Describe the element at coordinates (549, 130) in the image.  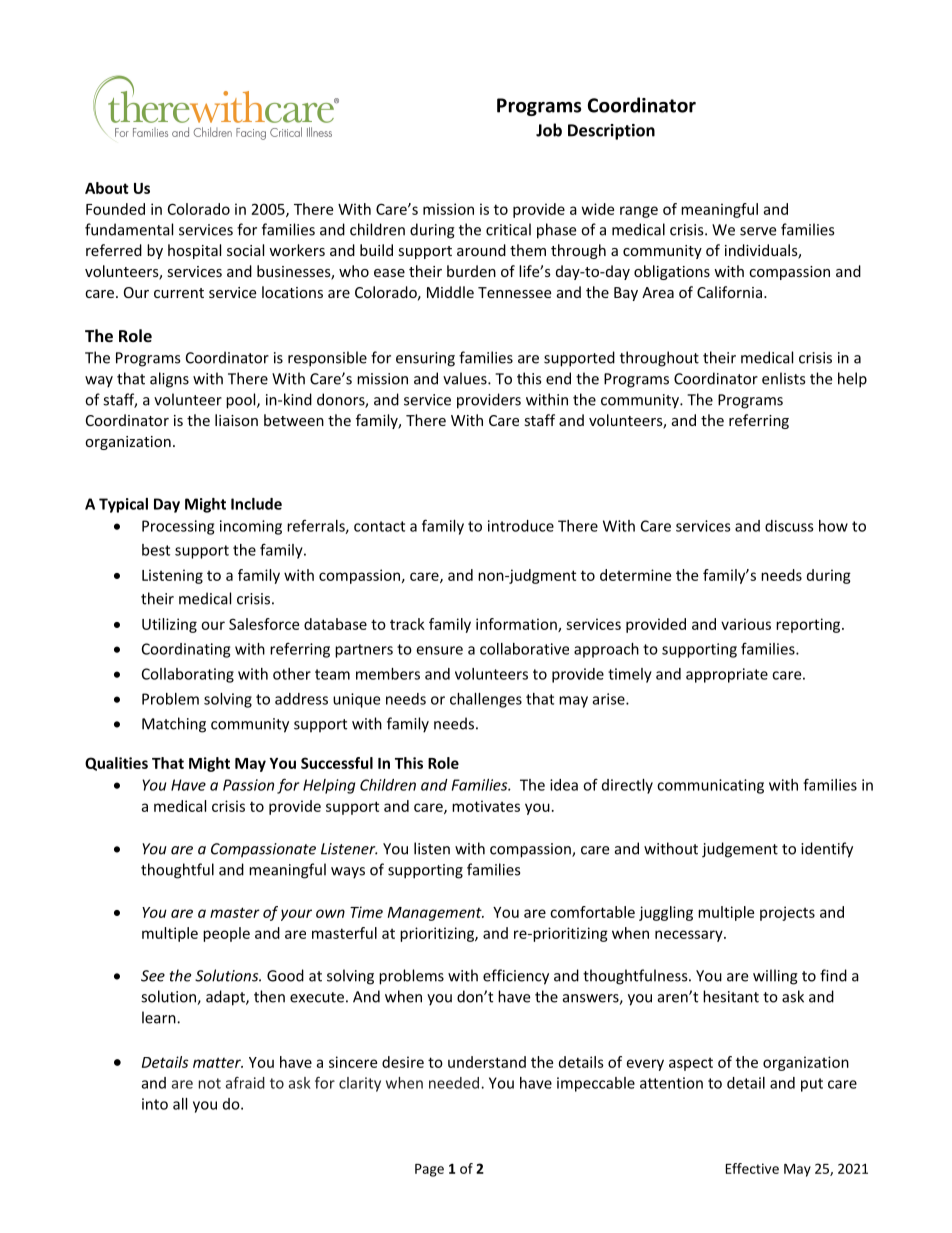
I see `Job` at that location.
